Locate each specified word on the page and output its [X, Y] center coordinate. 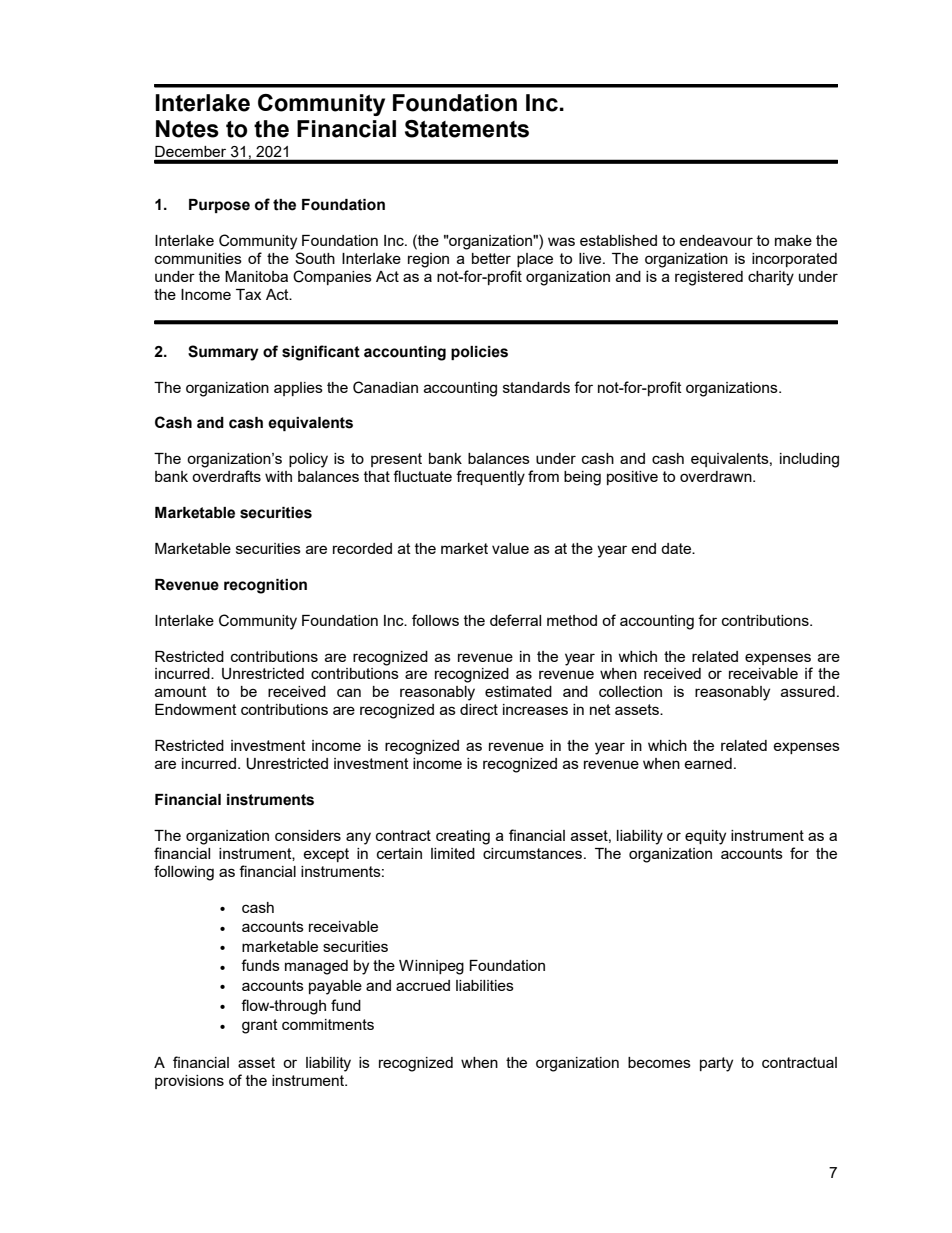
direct [479, 709]
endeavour [716, 240]
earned [708, 763]
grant [260, 1026]
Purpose [219, 206]
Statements [467, 129]
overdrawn [717, 476]
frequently [490, 478]
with [278, 476]
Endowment [196, 709]
